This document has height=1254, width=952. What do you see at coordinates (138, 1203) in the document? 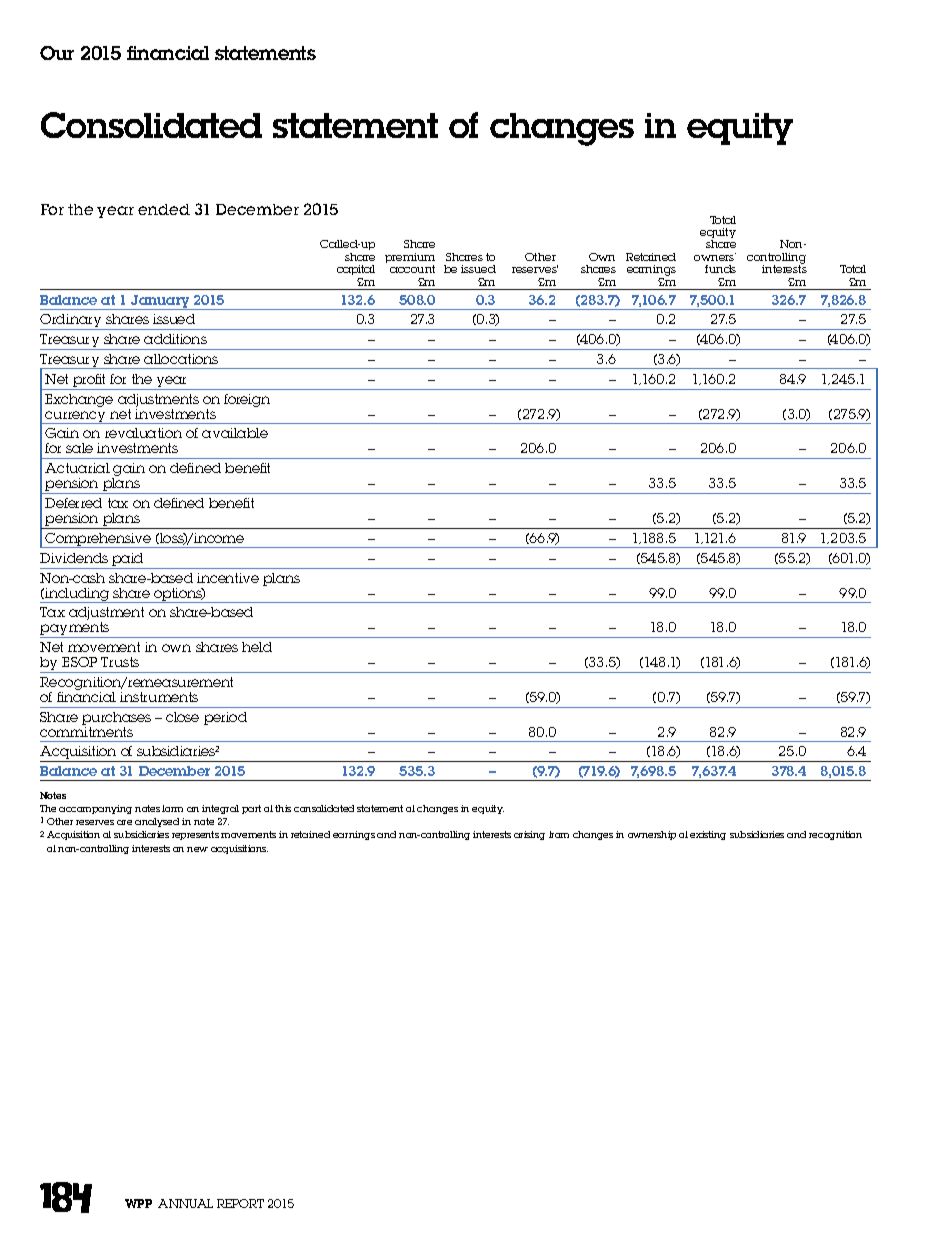
I see `WPP` at bounding box center [138, 1203].
